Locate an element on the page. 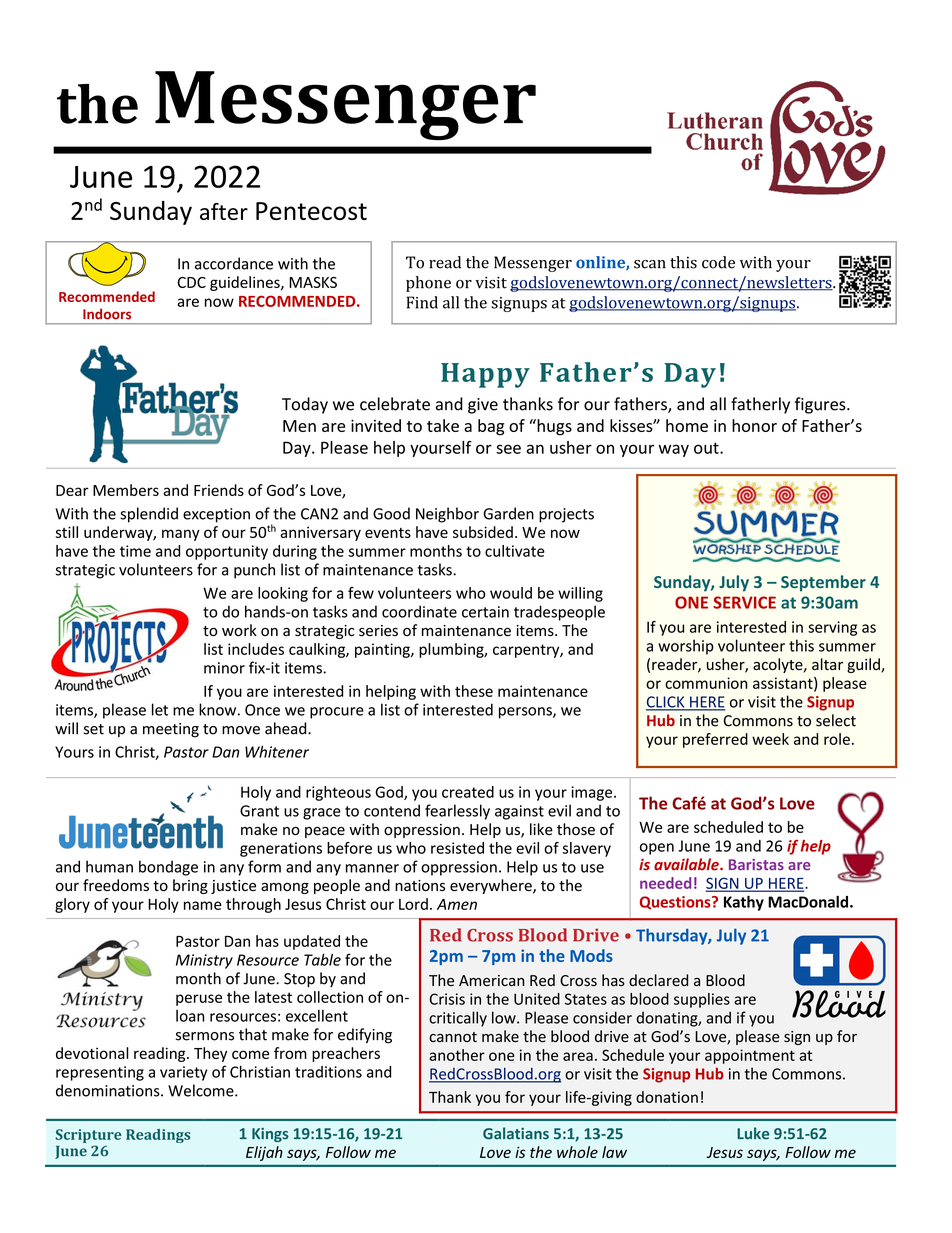 This page has height=1233, width=952. American is located at coordinates (491, 980).
